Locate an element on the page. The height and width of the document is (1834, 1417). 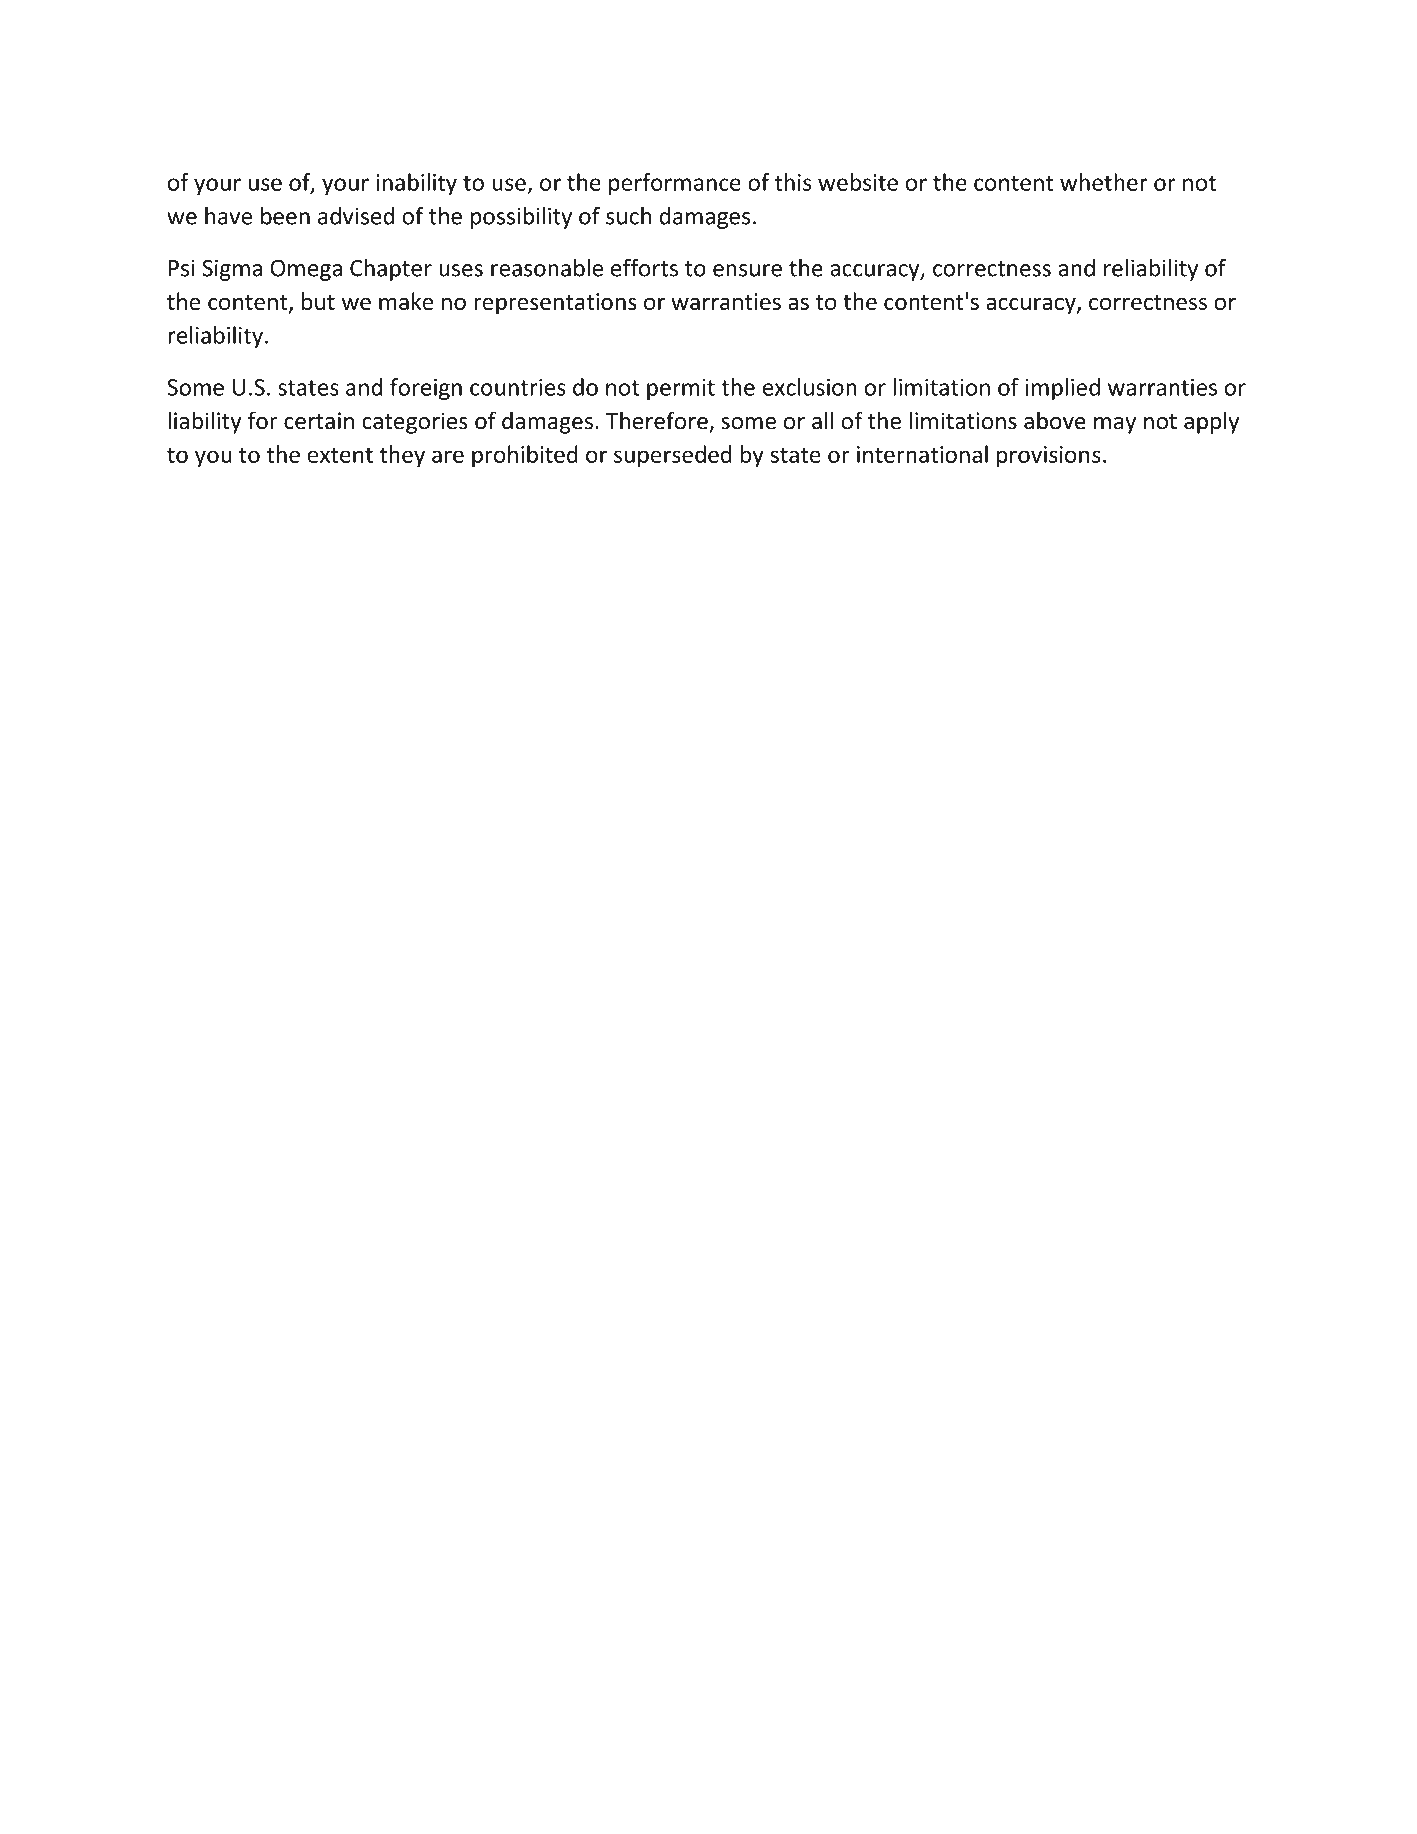
representations is located at coordinates (555, 304).
